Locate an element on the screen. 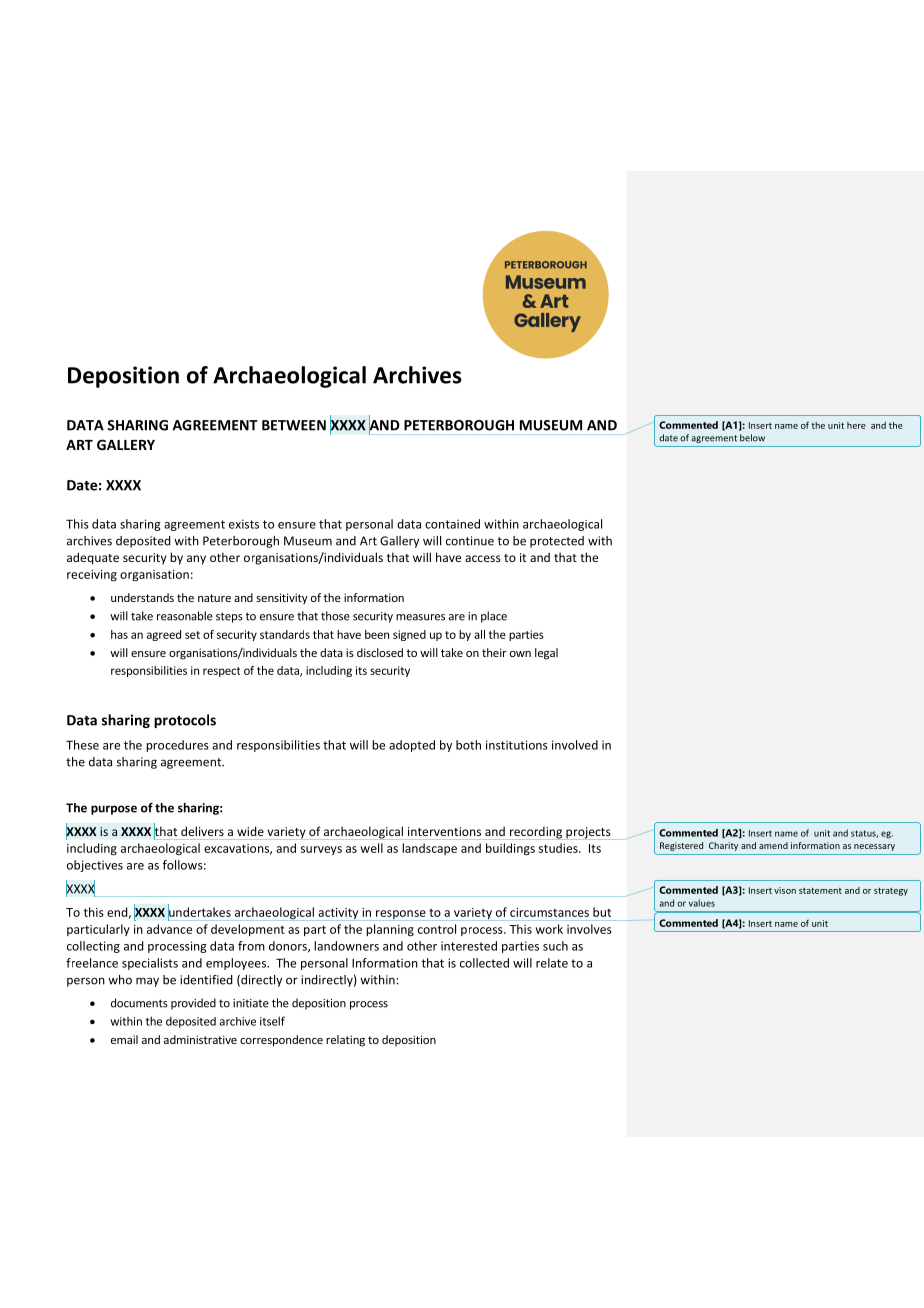  relate is located at coordinates (552, 963).
